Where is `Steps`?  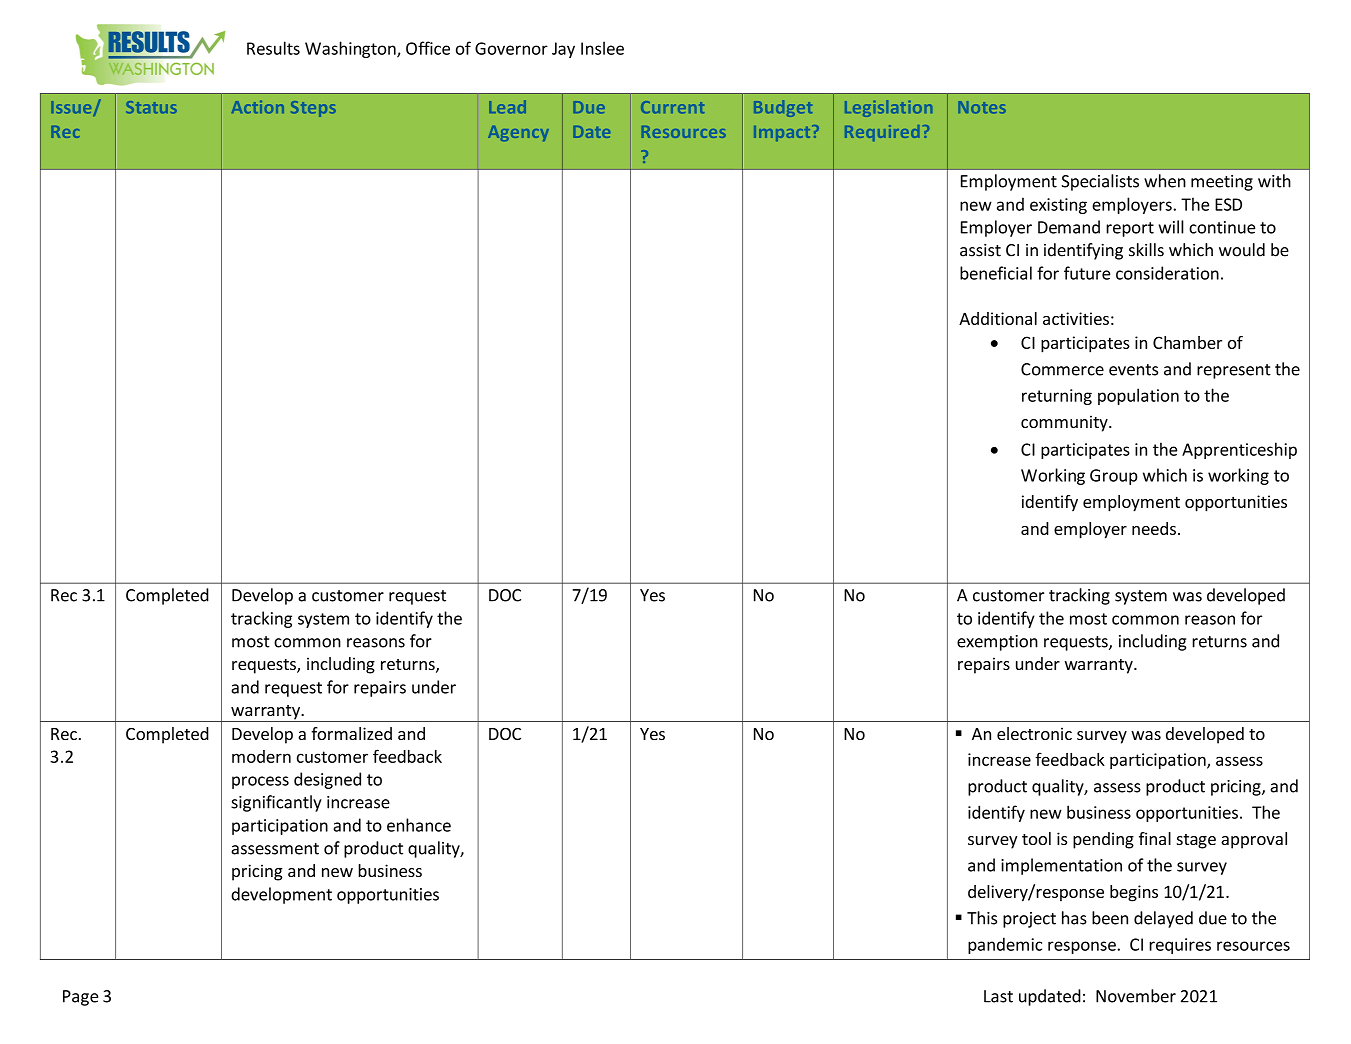
Steps is located at coordinates (313, 109).
